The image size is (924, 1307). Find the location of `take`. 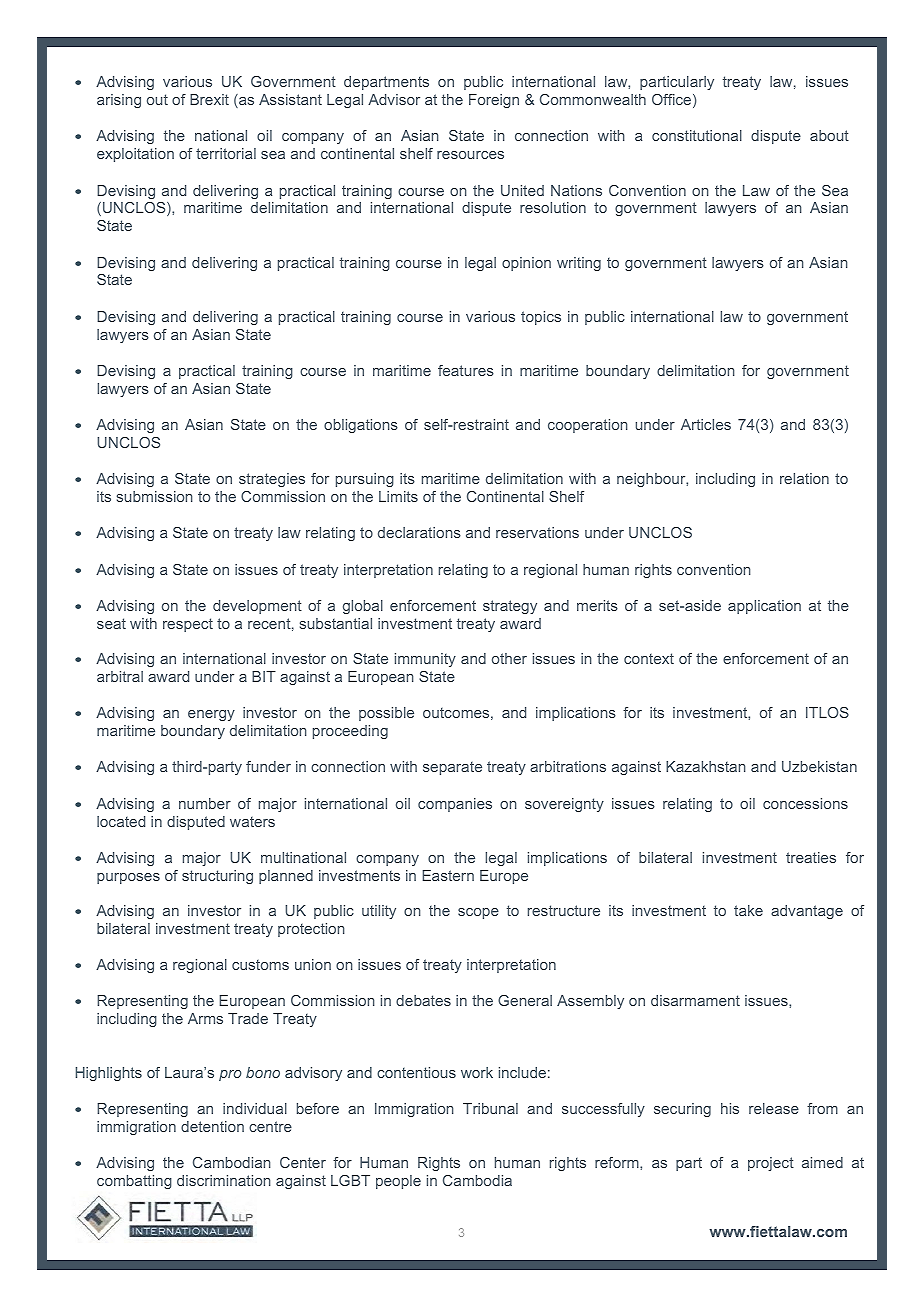

take is located at coordinates (748, 910).
